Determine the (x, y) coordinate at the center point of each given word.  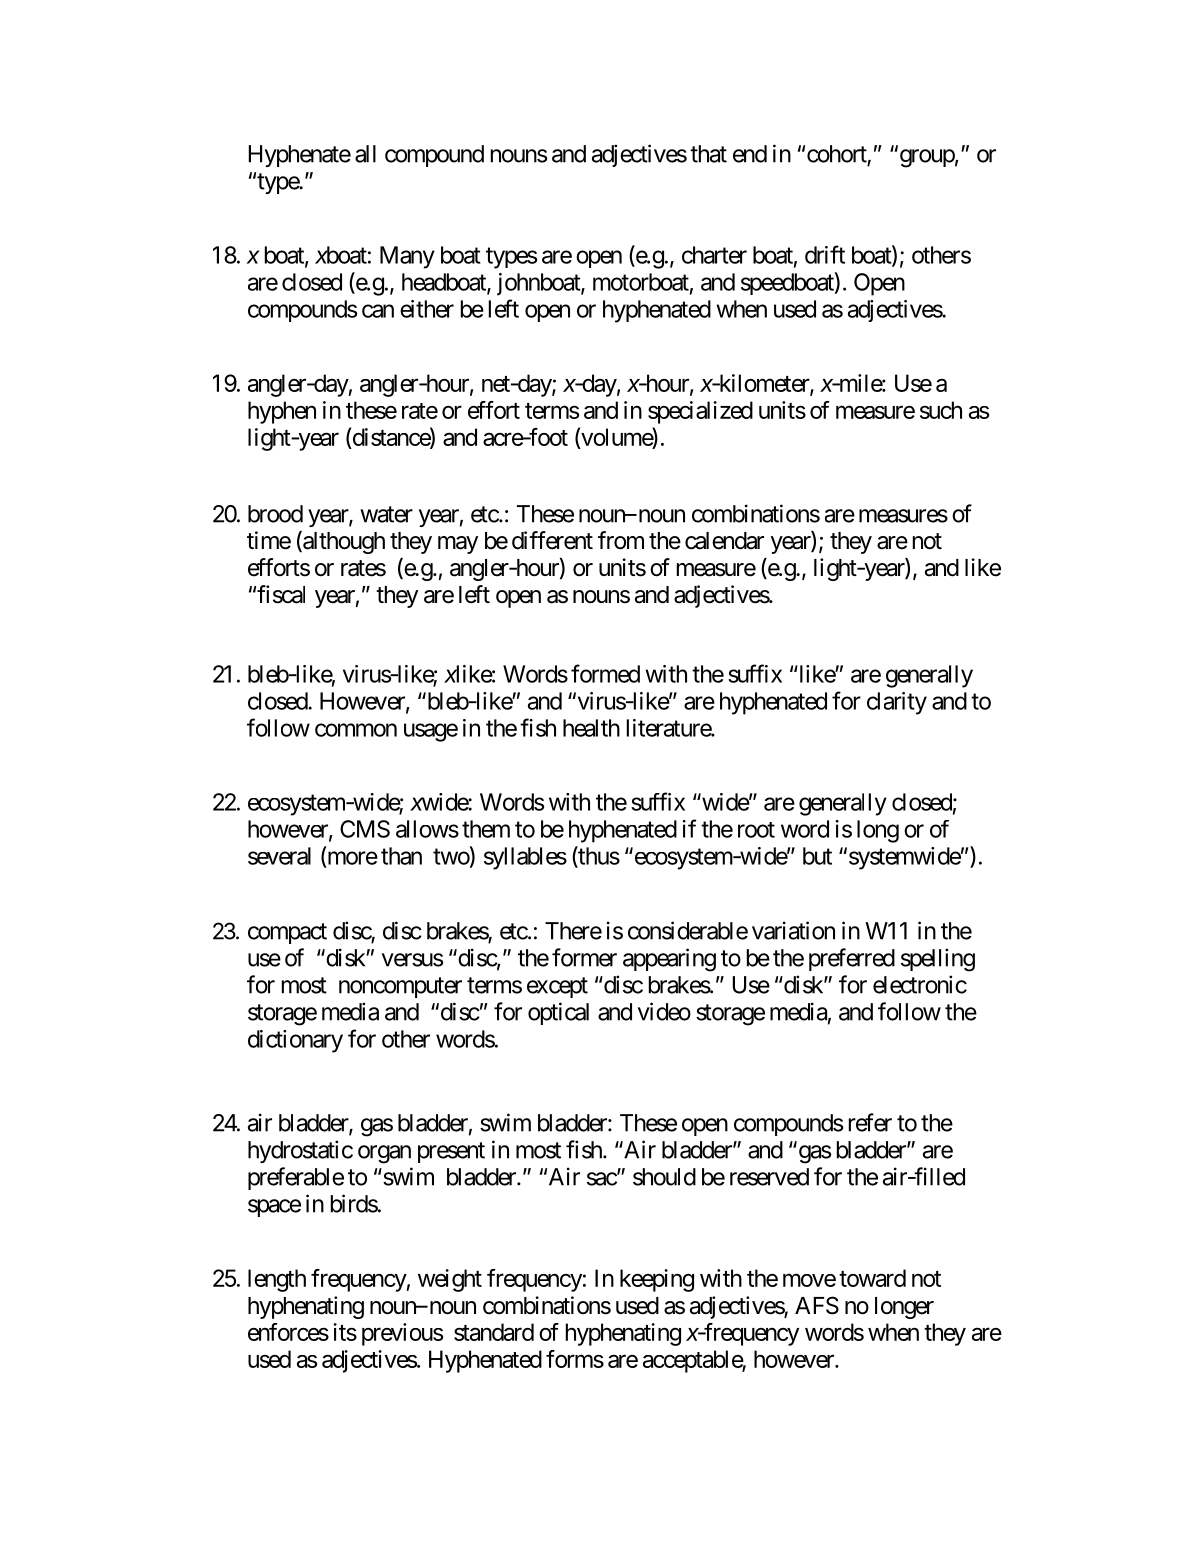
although (343, 542)
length (277, 1280)
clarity (897, 703)
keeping (657, 1280)
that (708, 154)
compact (287, 933)
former (584, 957)
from (621, 540)
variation (793, 930)
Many (407, 257)
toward (872, 1278)
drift (825, 254)
